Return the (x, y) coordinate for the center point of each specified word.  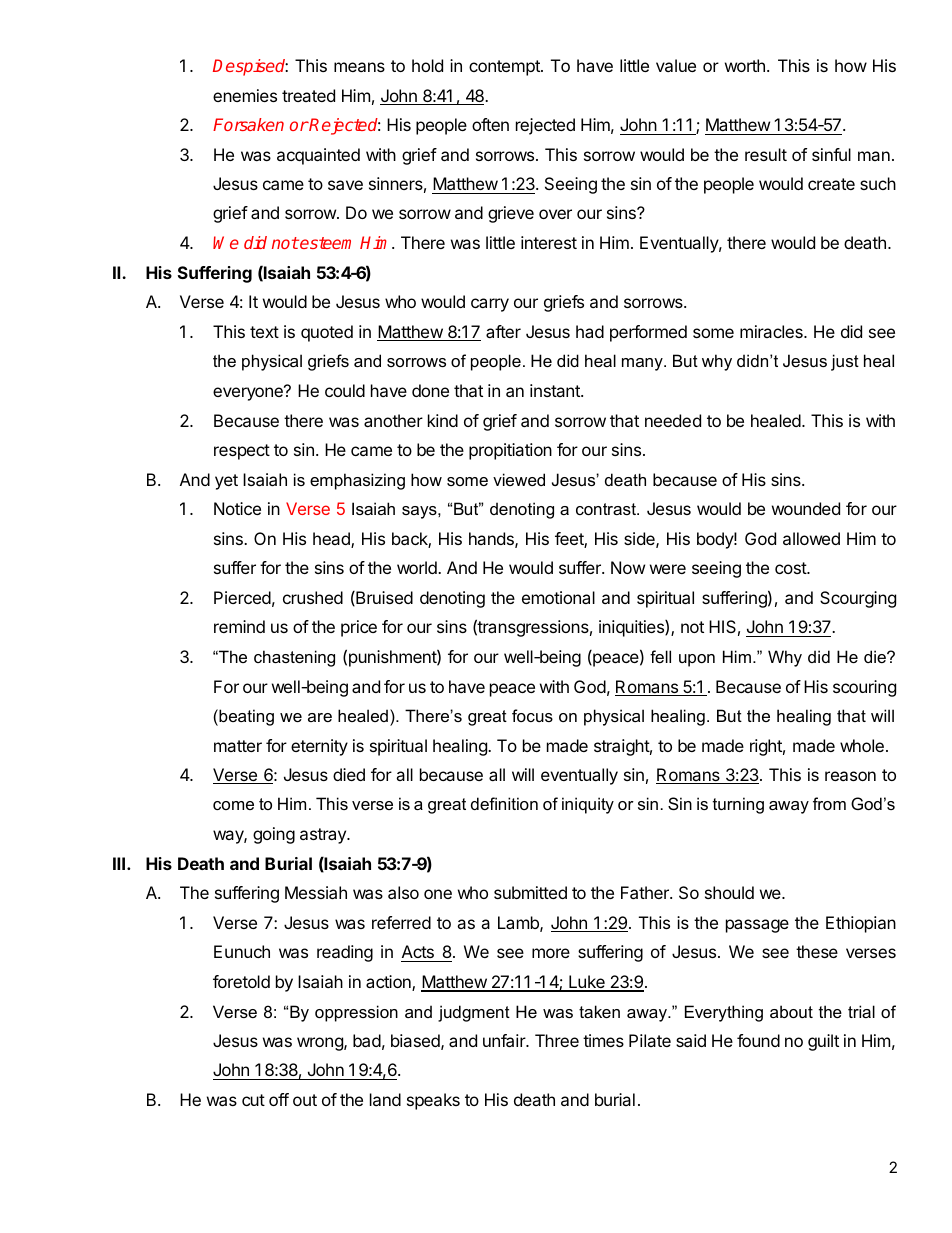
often (490, 124)
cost (791, 568)
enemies (245, 95)
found (758, 1040)
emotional (558, 597)
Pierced (242, 597)
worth (745, 65)
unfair (505, 1040)
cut (253, 1100)
